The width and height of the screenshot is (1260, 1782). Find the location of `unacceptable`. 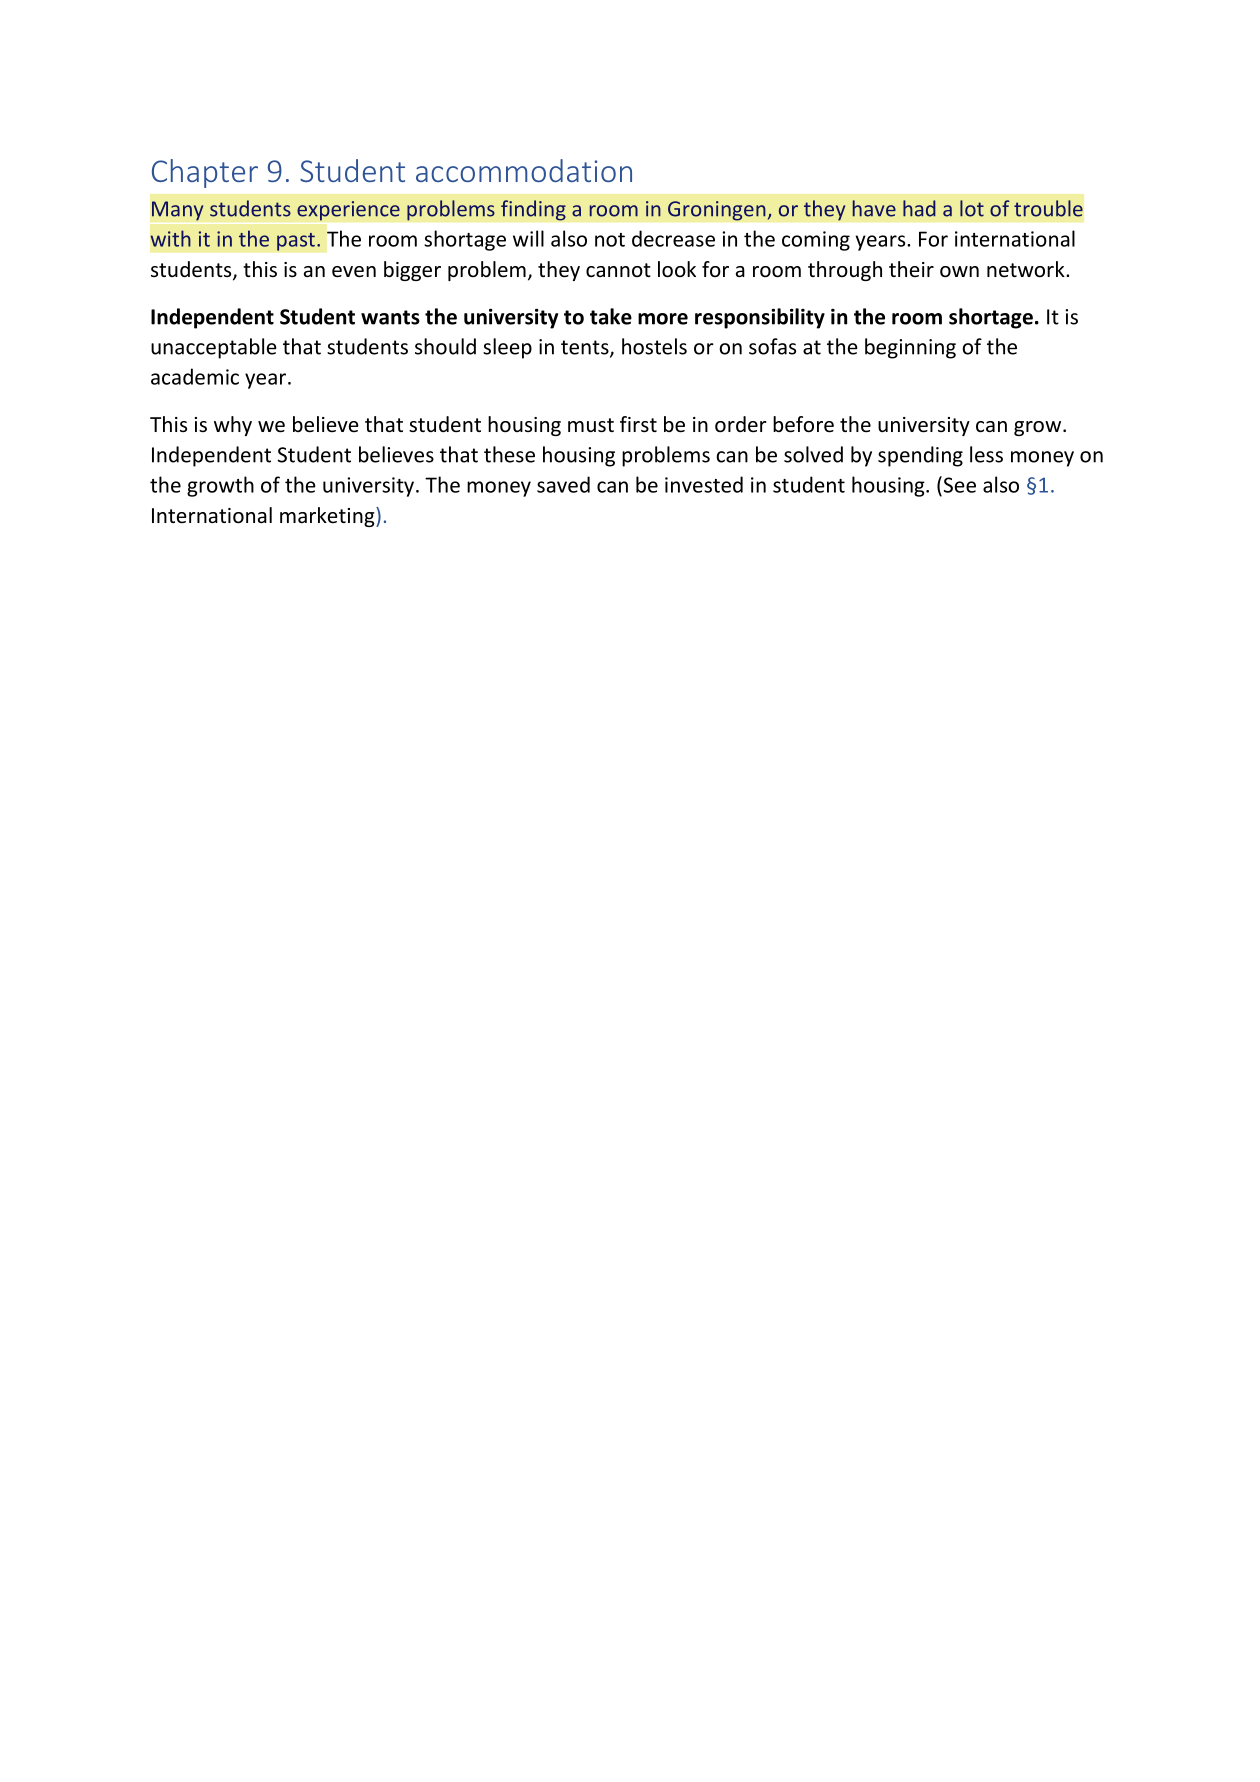

unacceptable is located at coordinates (214, 348).
